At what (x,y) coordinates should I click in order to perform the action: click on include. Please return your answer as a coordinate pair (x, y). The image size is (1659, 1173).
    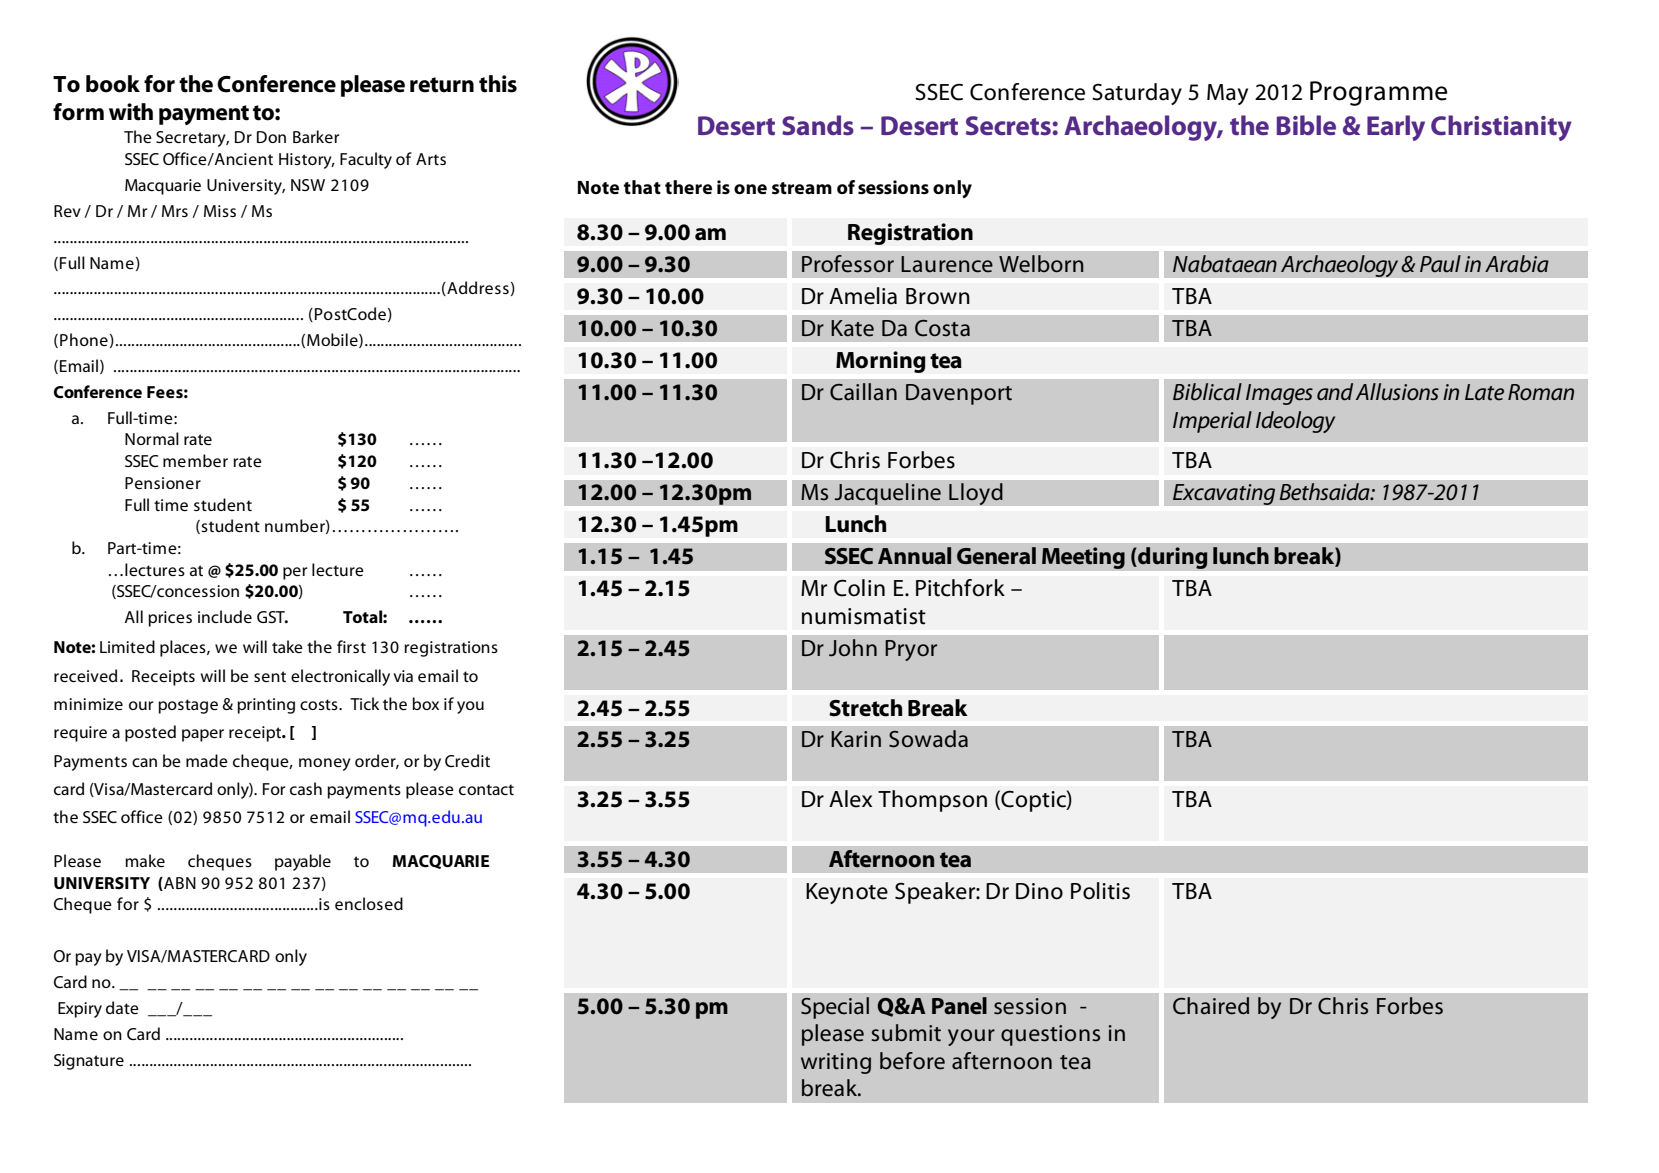
    Looking at the image, I should click on (225, 616).
